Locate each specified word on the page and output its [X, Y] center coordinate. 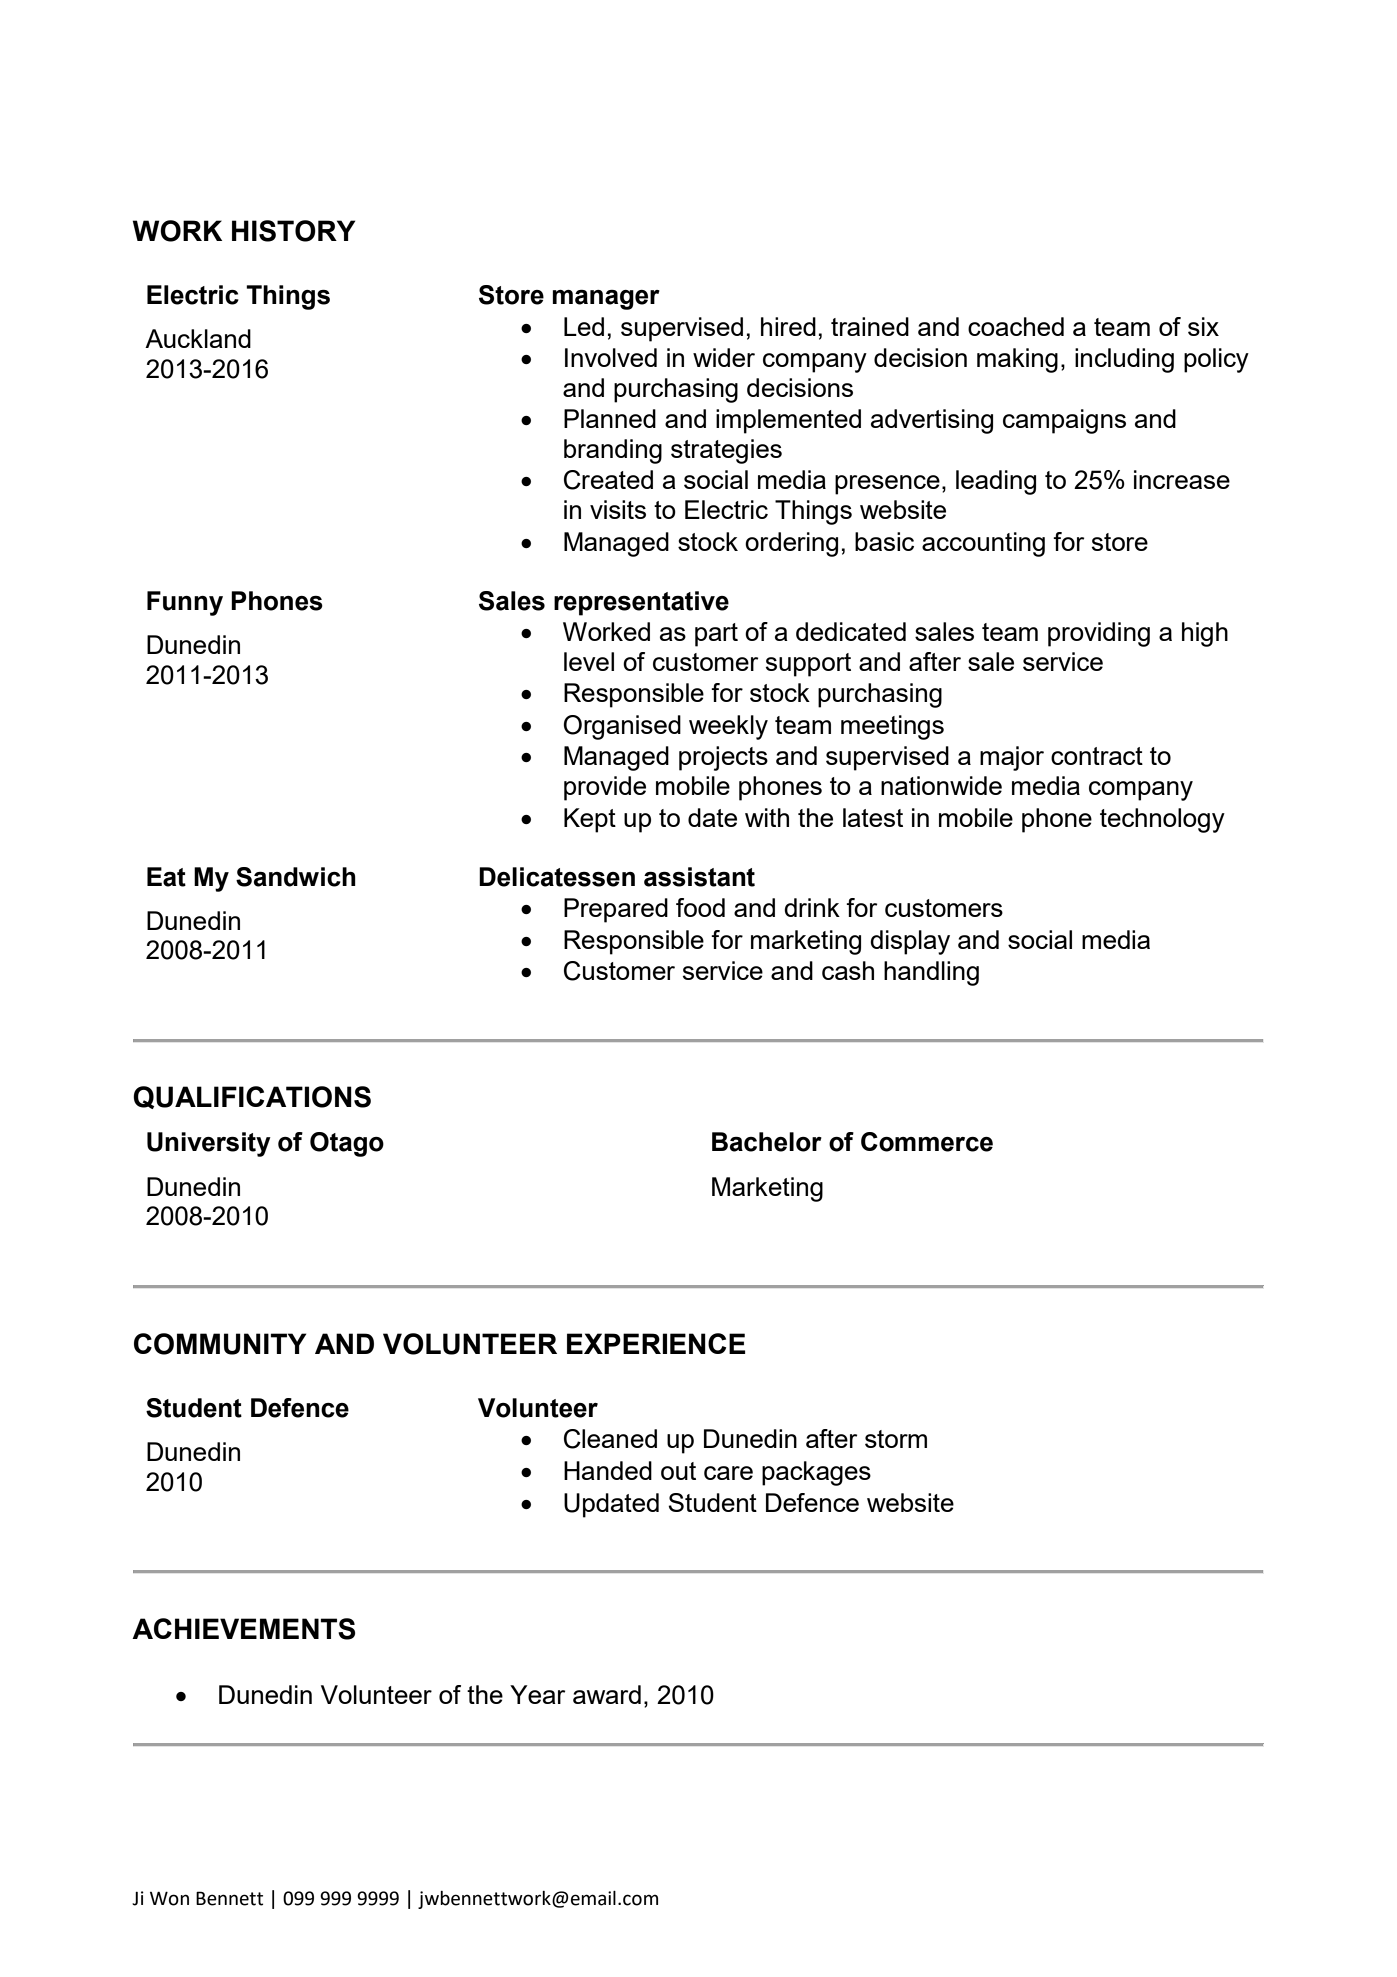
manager [606, 300]
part [716, 635]
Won [169, 1898]
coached [1016, 326]
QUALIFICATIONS [252, 1097]
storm [896, 1439]
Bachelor [767, 1142]
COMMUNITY [220, 1344]
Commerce [927, 1142]
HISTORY [293, 231]
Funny [185, 603]
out [678, 1471]
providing [1099, 634]
